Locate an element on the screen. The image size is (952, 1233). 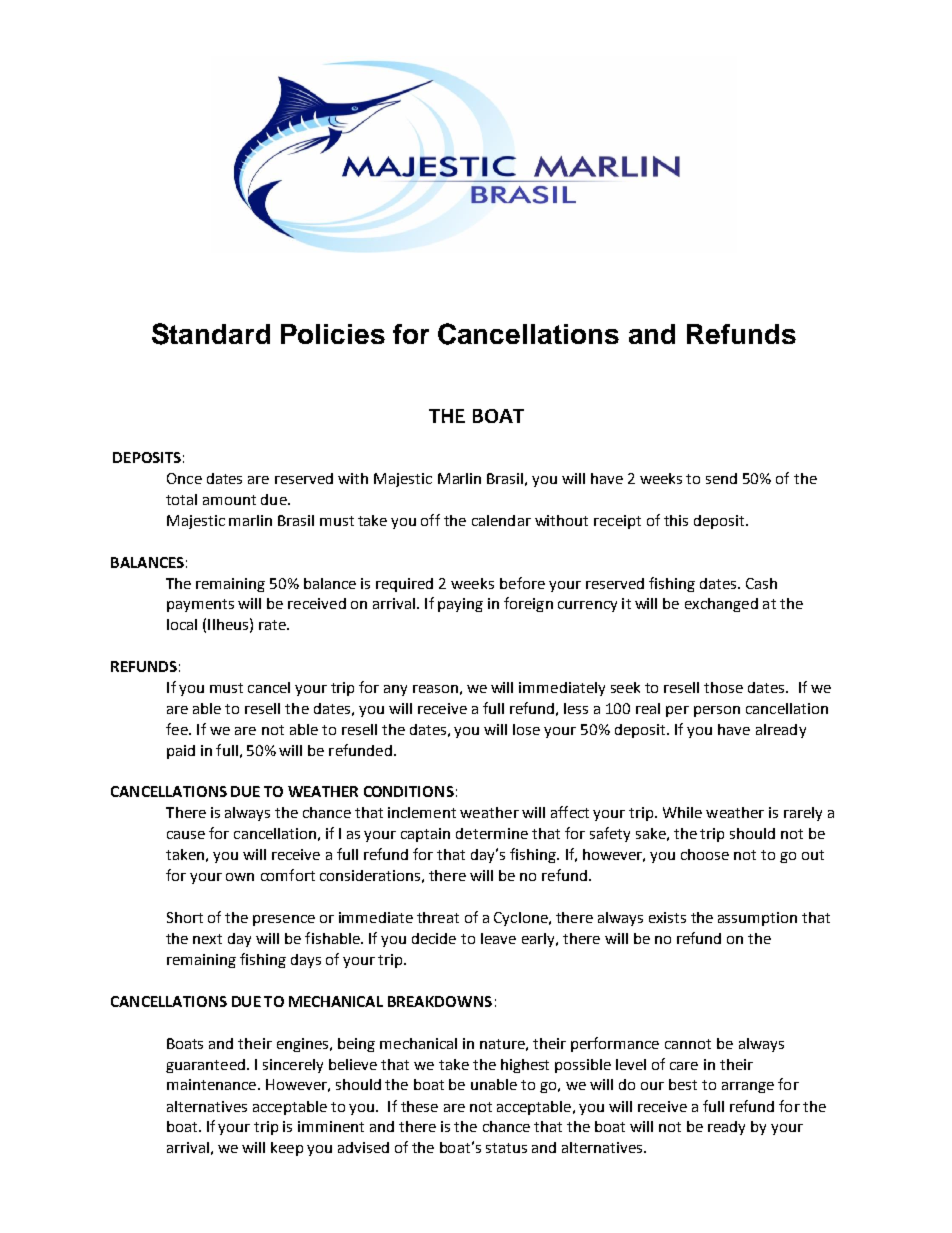
person is located at coordinates (717, 711).
